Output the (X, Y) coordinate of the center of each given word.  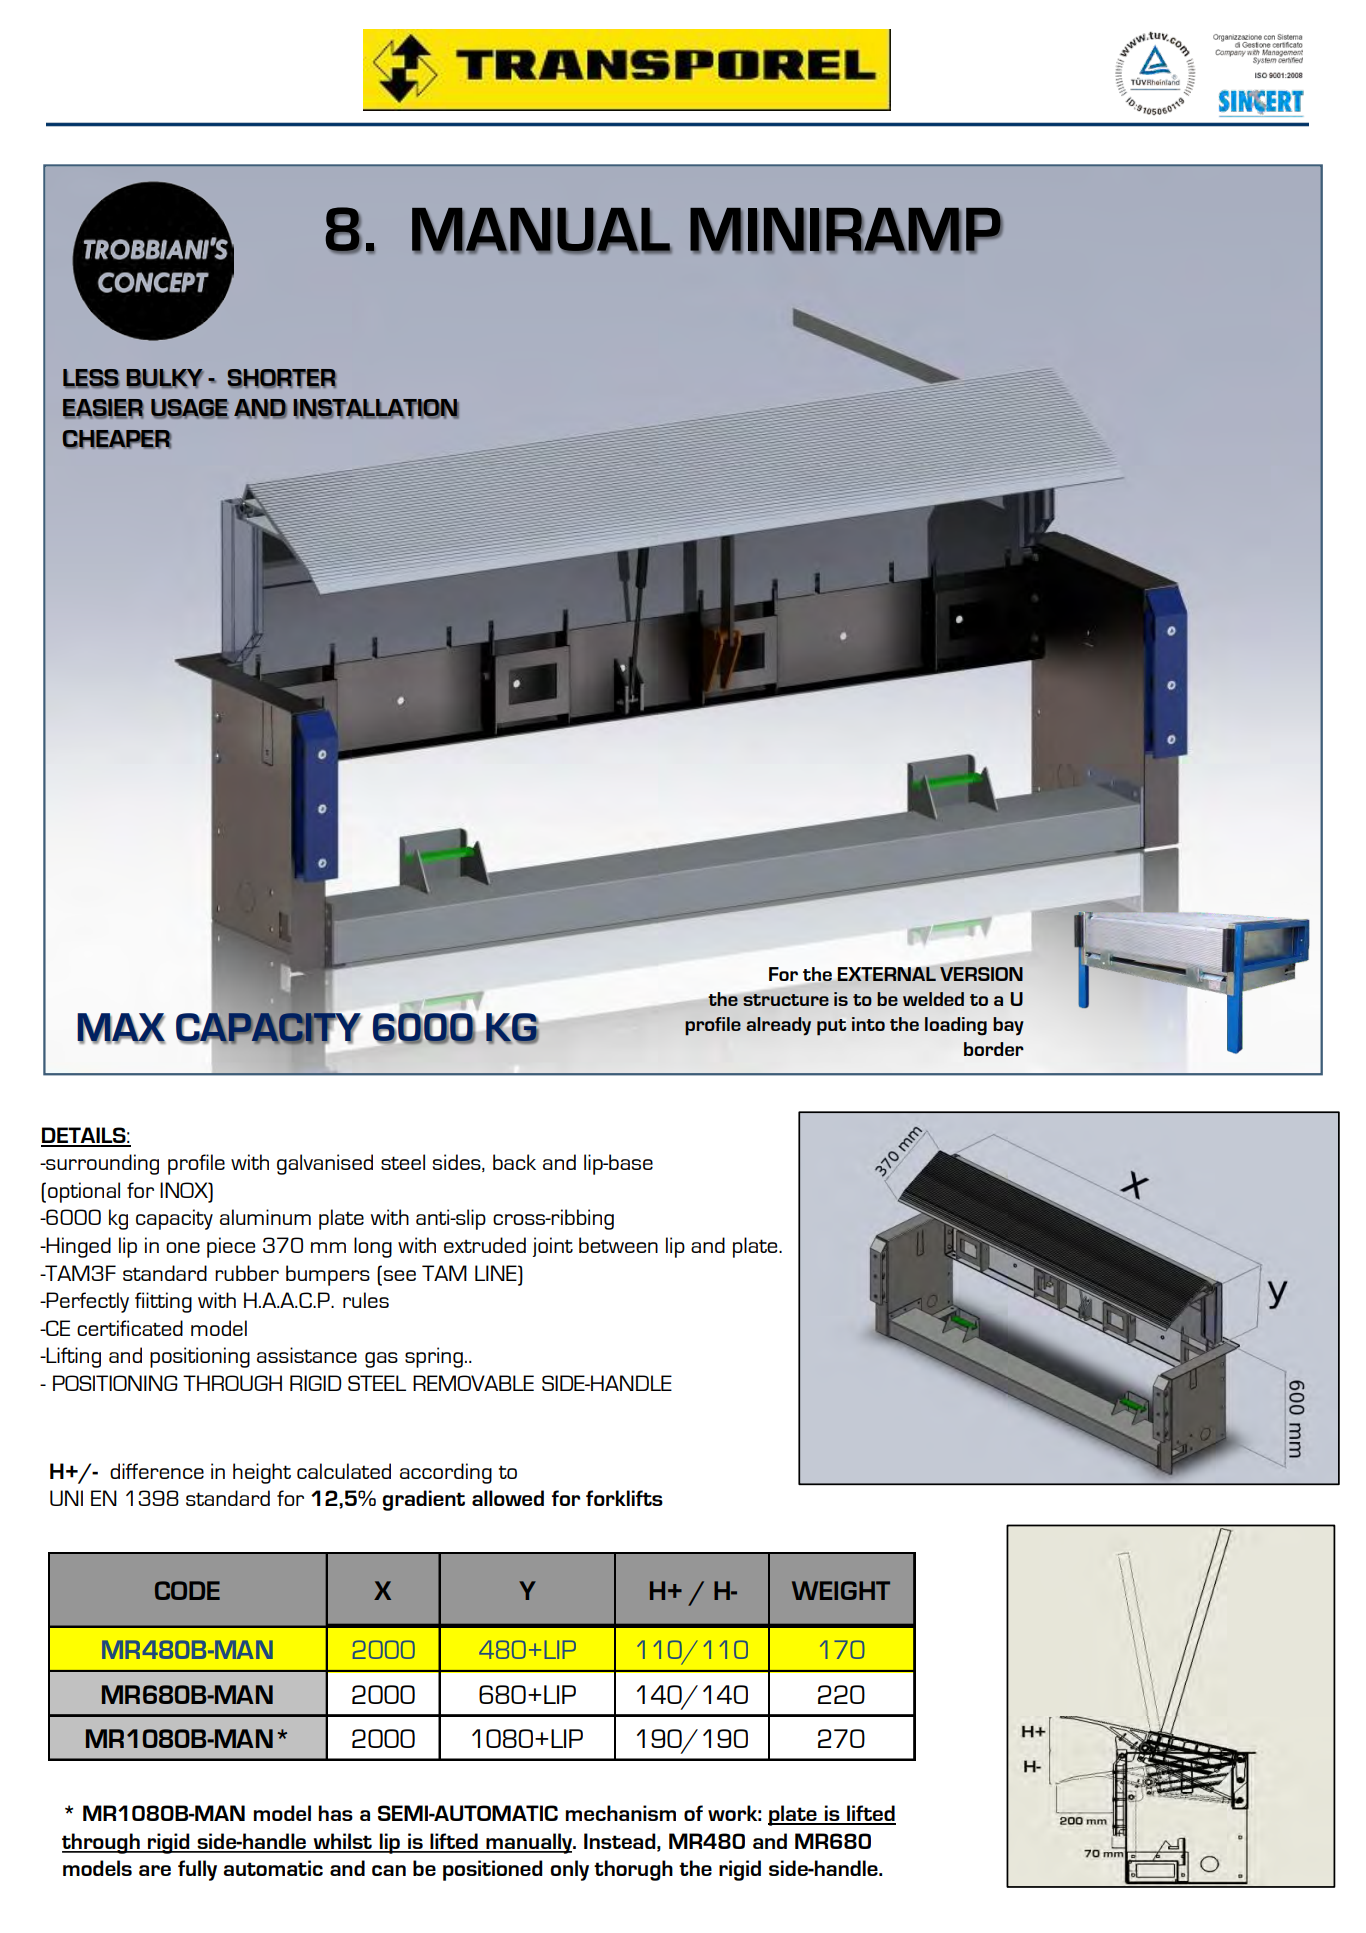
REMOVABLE (473, 1383)
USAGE (190, 409)
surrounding (101, 1164)
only (569, 1870)
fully (197, 1870)
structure (786, 1000)
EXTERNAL (887, 974)
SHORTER (281, 378)
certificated (130, 1328)
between (618, 1245)
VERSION (981, 974)
